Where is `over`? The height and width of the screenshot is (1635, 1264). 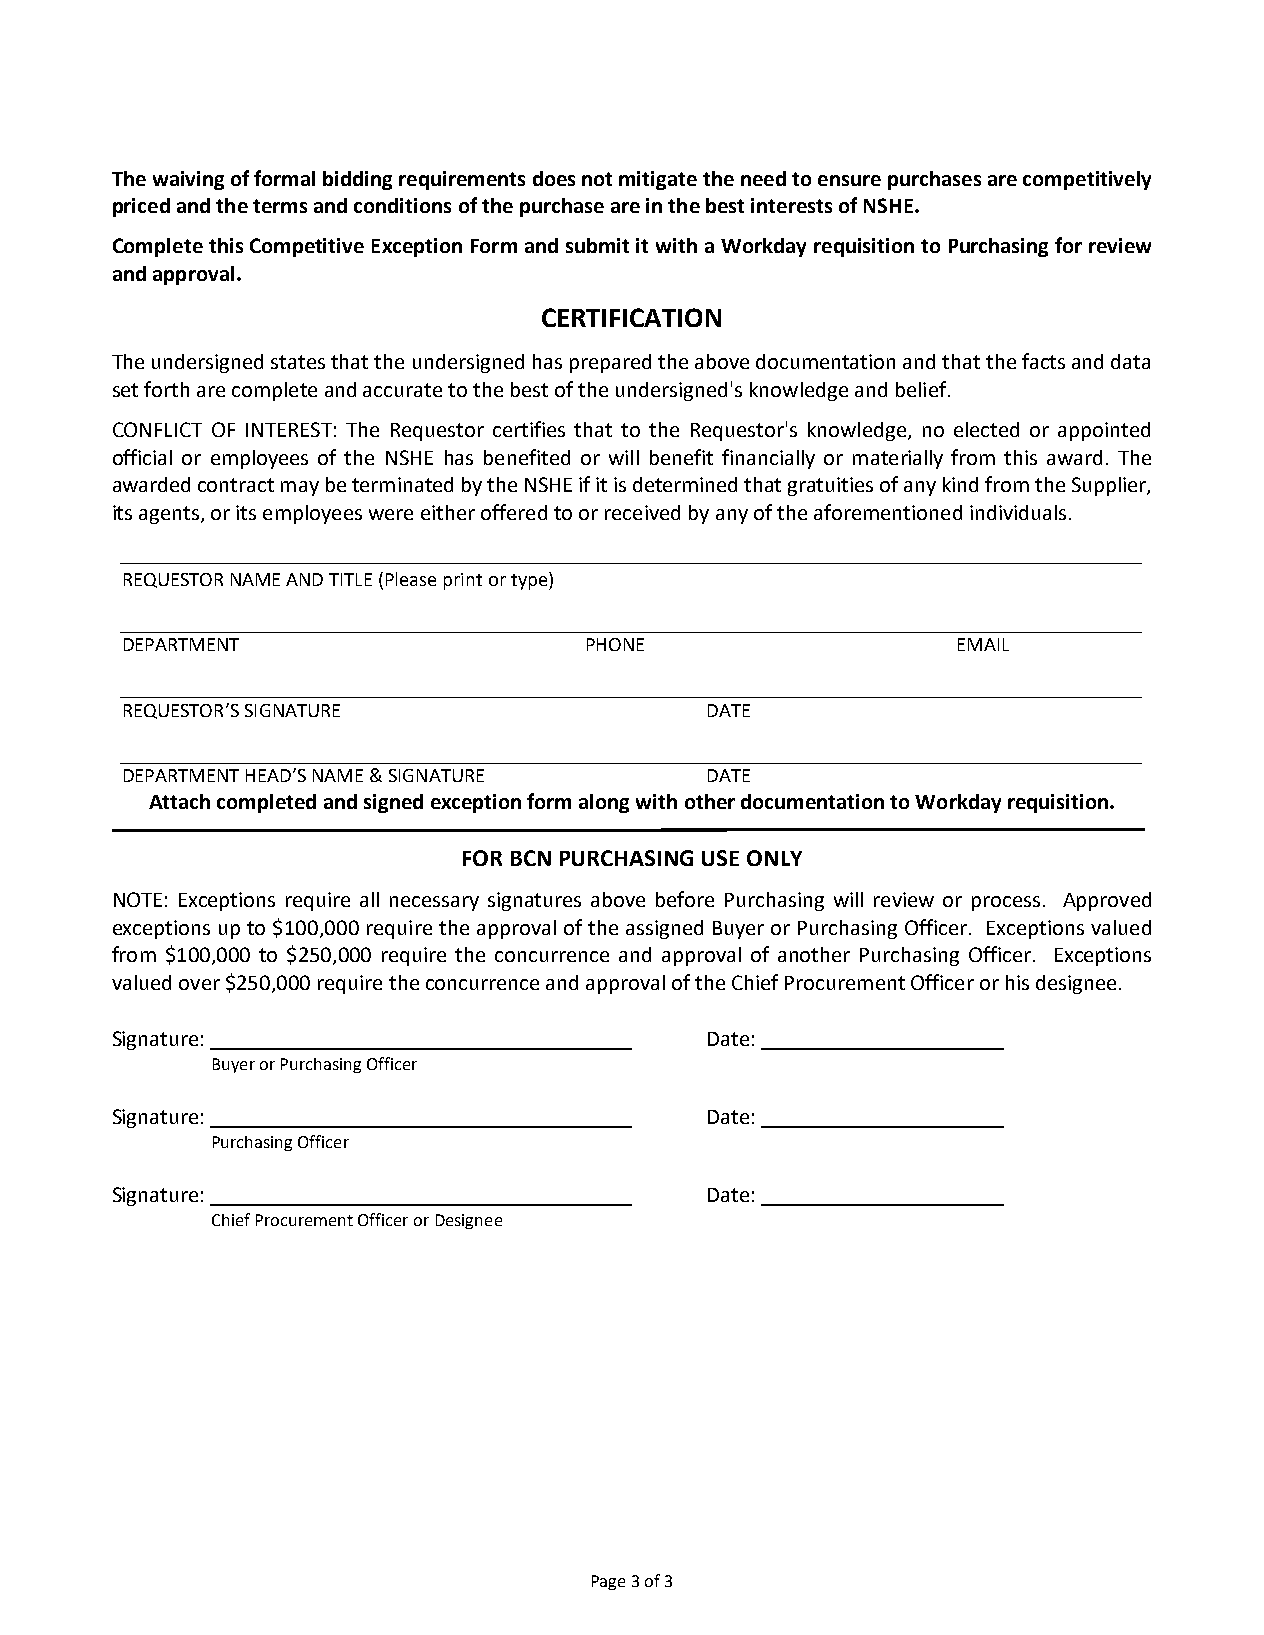 over is located at coordinates (199, 984).
